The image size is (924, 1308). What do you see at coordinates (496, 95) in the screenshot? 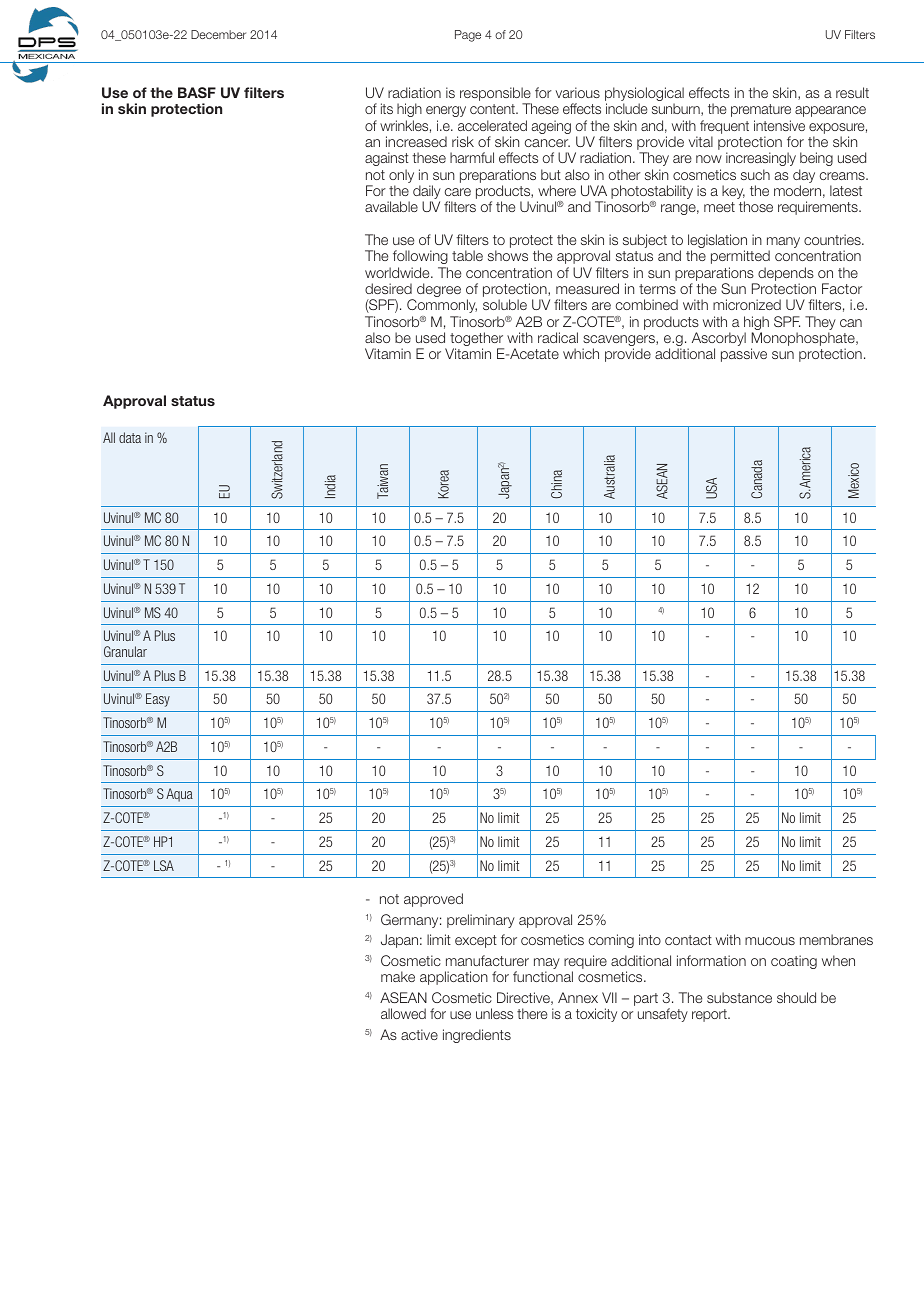
I see `responsible` at bounding box center [496, 95].
